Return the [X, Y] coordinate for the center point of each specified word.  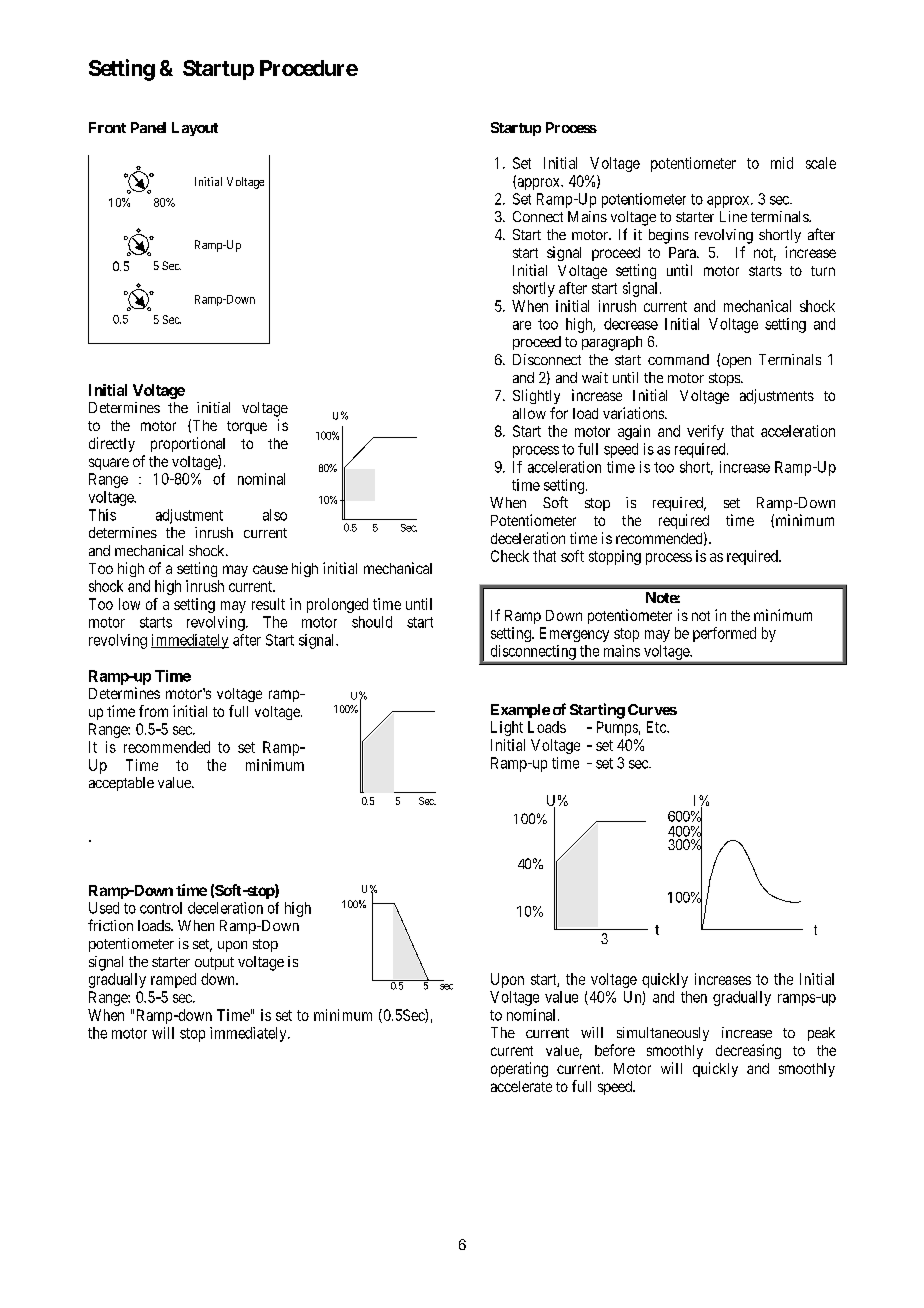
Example [520, 711]
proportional [188, 444]
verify [705, 432]
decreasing [748, 1051]
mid [782, 163]
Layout [195, 129]
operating [519, 1069]
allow [529, 413]
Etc [657, 727]
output [214, 963]
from [153, 711]
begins [669, 236]
